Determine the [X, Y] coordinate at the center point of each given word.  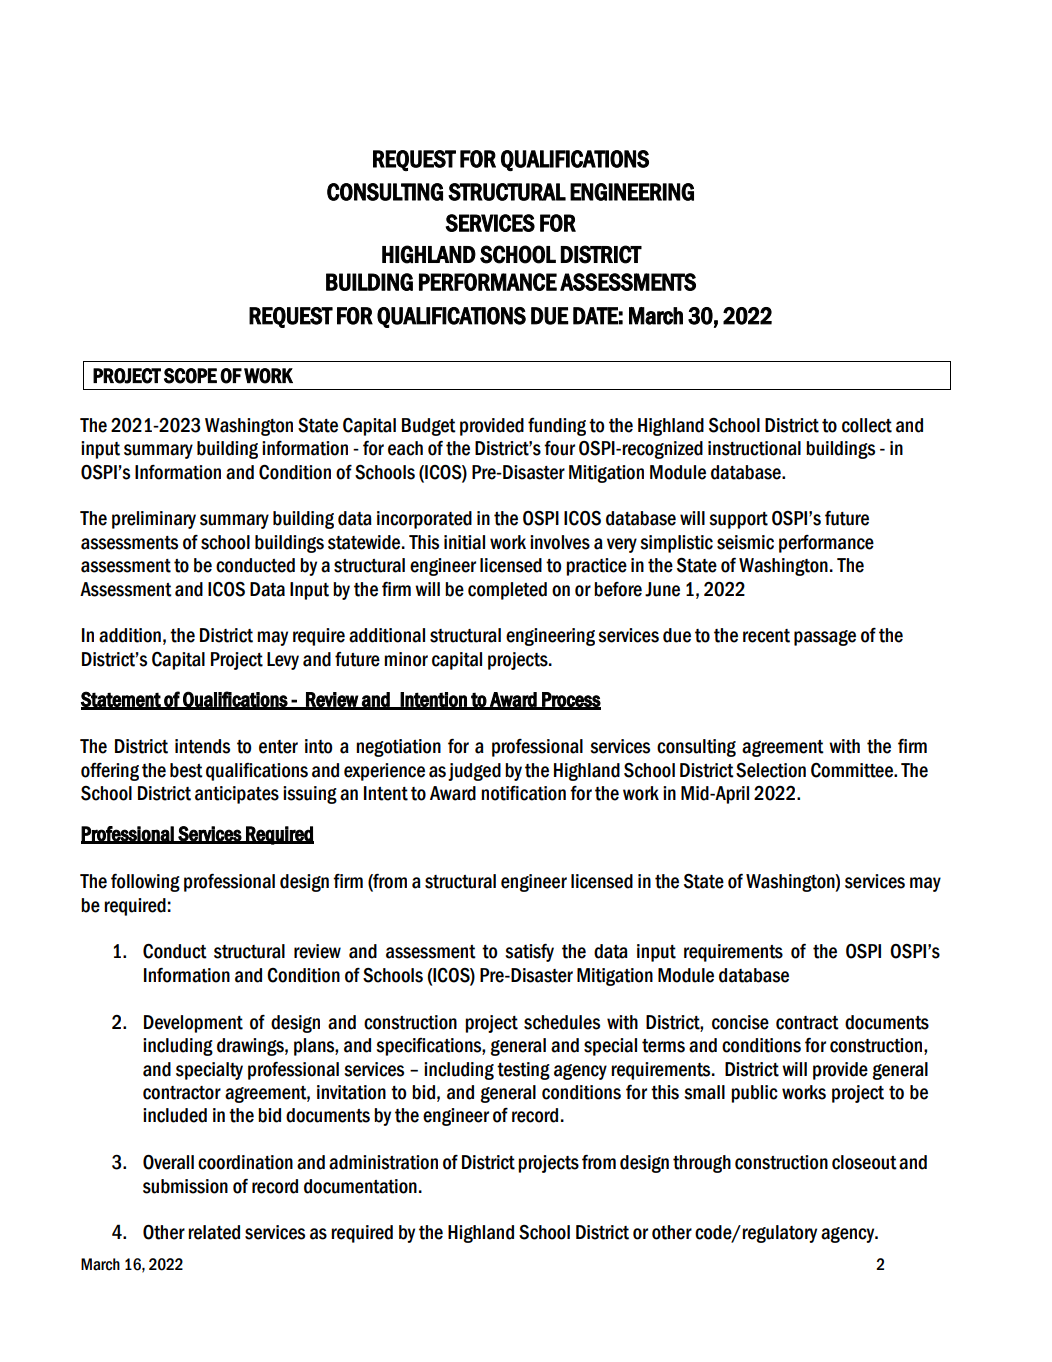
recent [766, 636]
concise [740, 1022]
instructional [754, 448]
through [702, 1164]
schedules [562, 1022]
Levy [283, 661]
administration [383, 1162]
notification [523, 793]
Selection [771, 770]
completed [507, 591]
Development [193, 1024]
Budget [429, 427]
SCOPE [190, 376]
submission [185, 1186]
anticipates [237, 795]
